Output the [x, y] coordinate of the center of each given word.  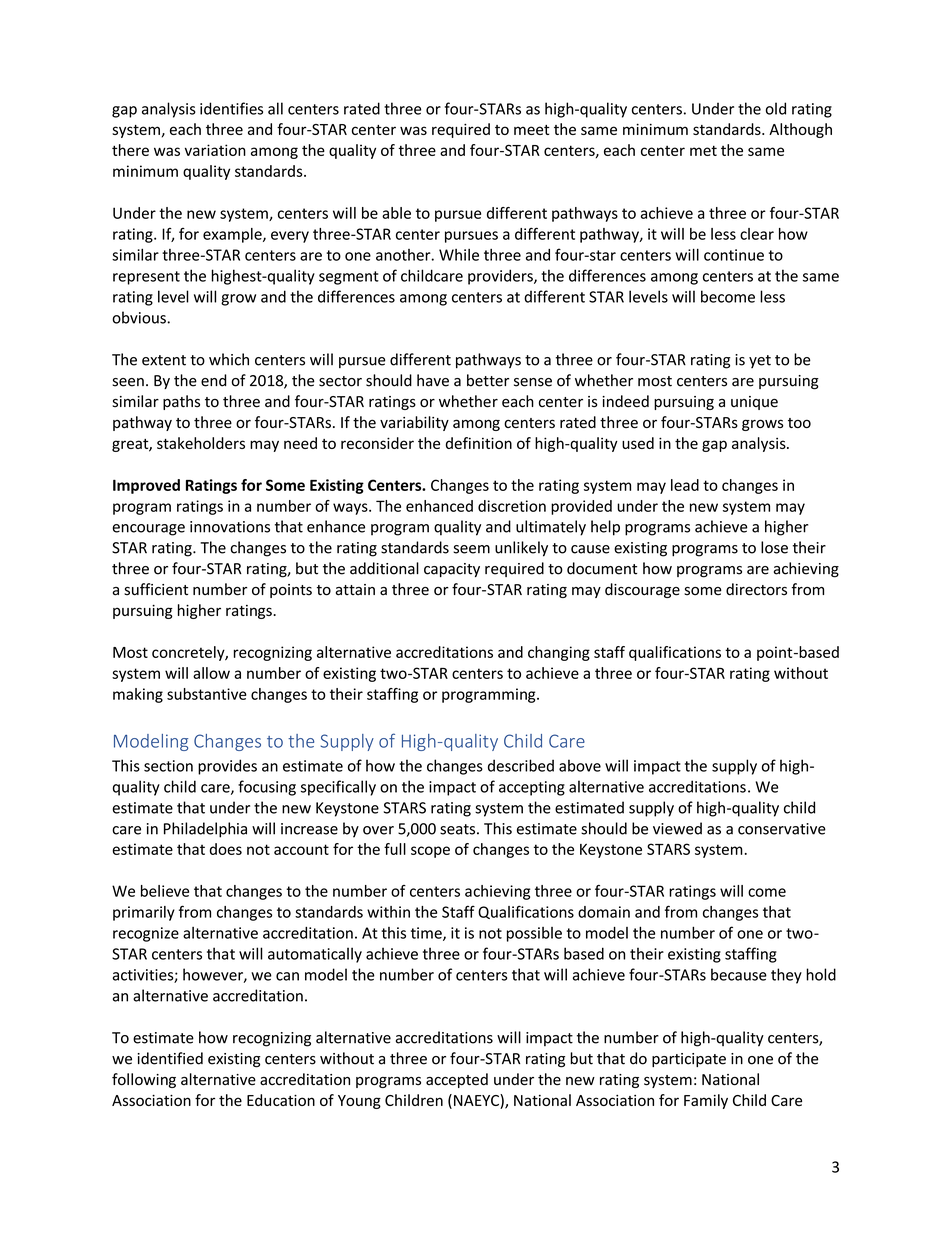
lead [685, 485]
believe [165, 891]
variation [215, 150]
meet [531, 130]
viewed [677, 828]
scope [430, 852]
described [521, 765]
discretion [512, 506]
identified [170, 1058]
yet [760, 361]
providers [501, 277]
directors [756, 589]
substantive [207, 694]
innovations [230, 527]
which [229, 359]
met [703, 150]
